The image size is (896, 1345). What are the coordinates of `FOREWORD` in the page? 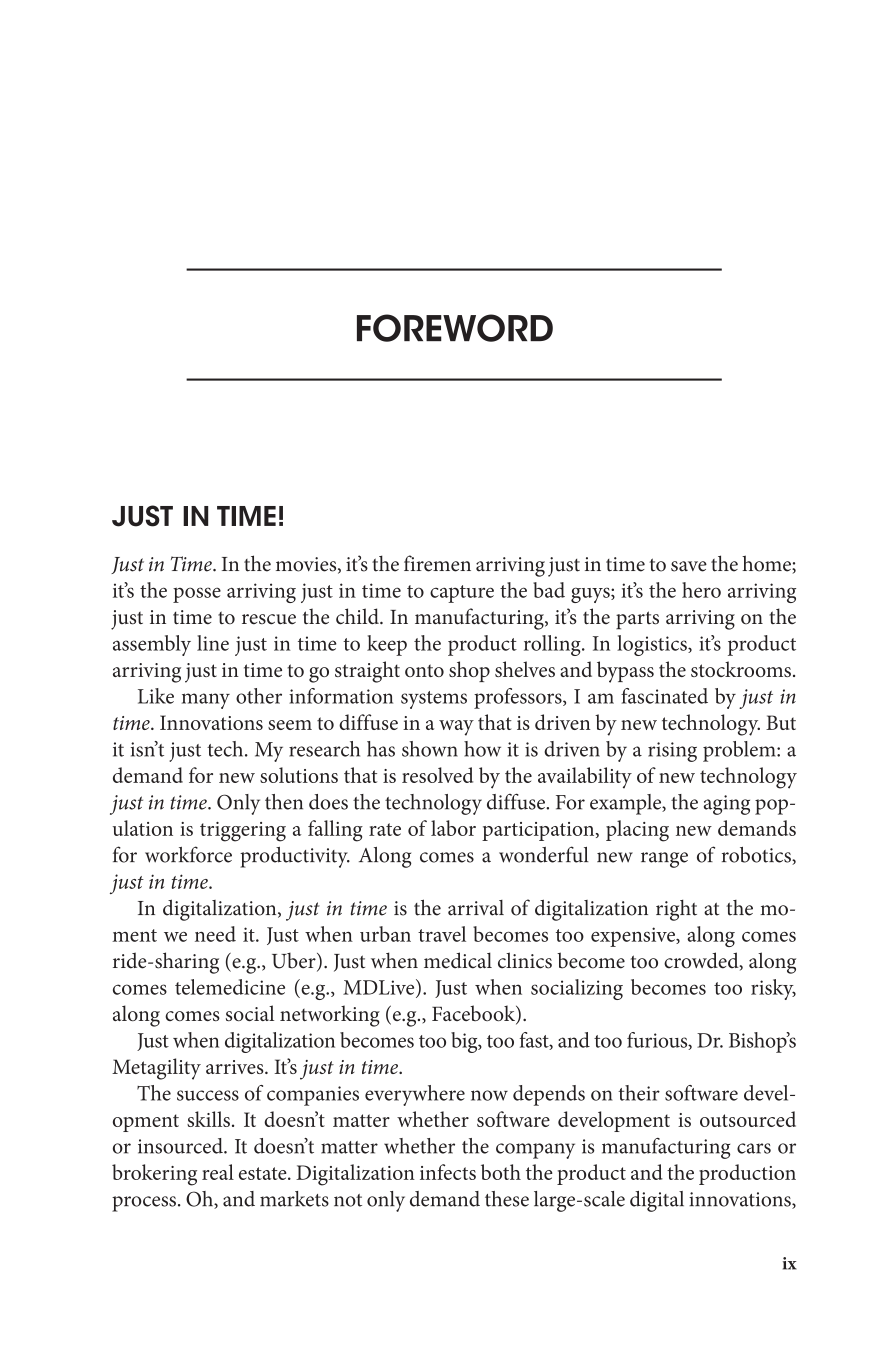 It's located at (455, 328).
